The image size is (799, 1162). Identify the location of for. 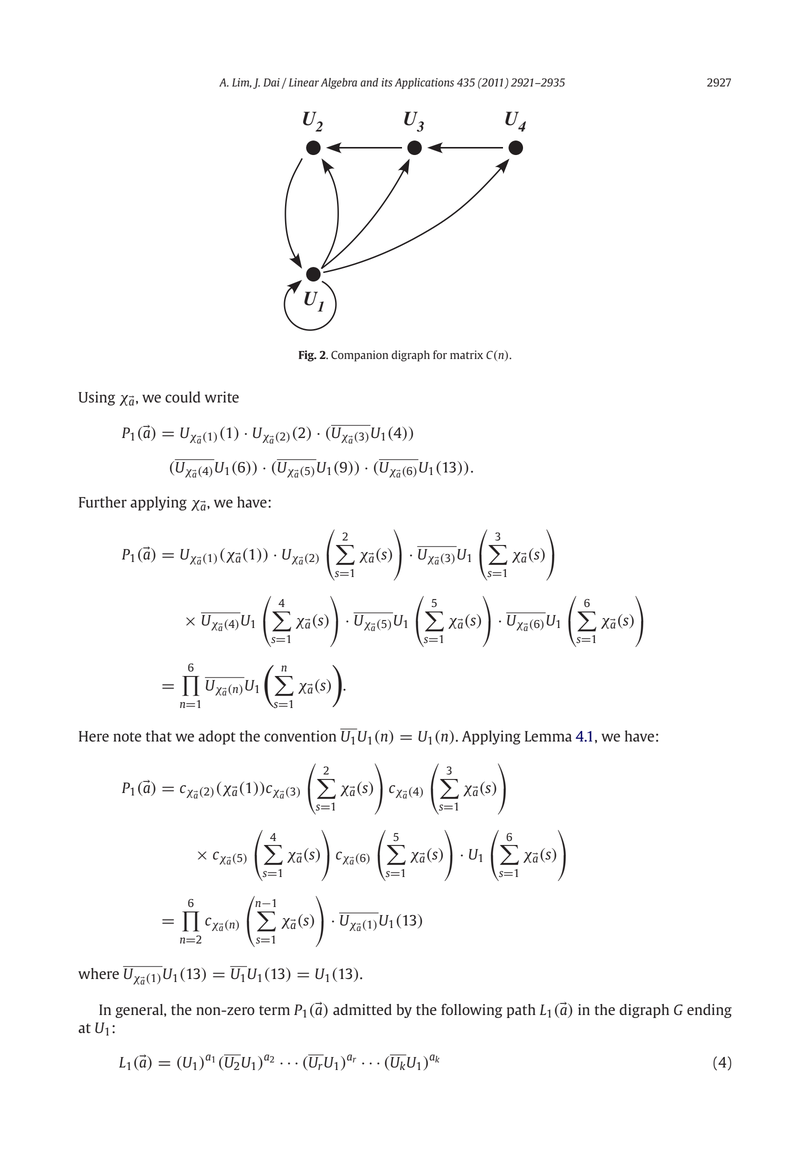
(440, 354).
